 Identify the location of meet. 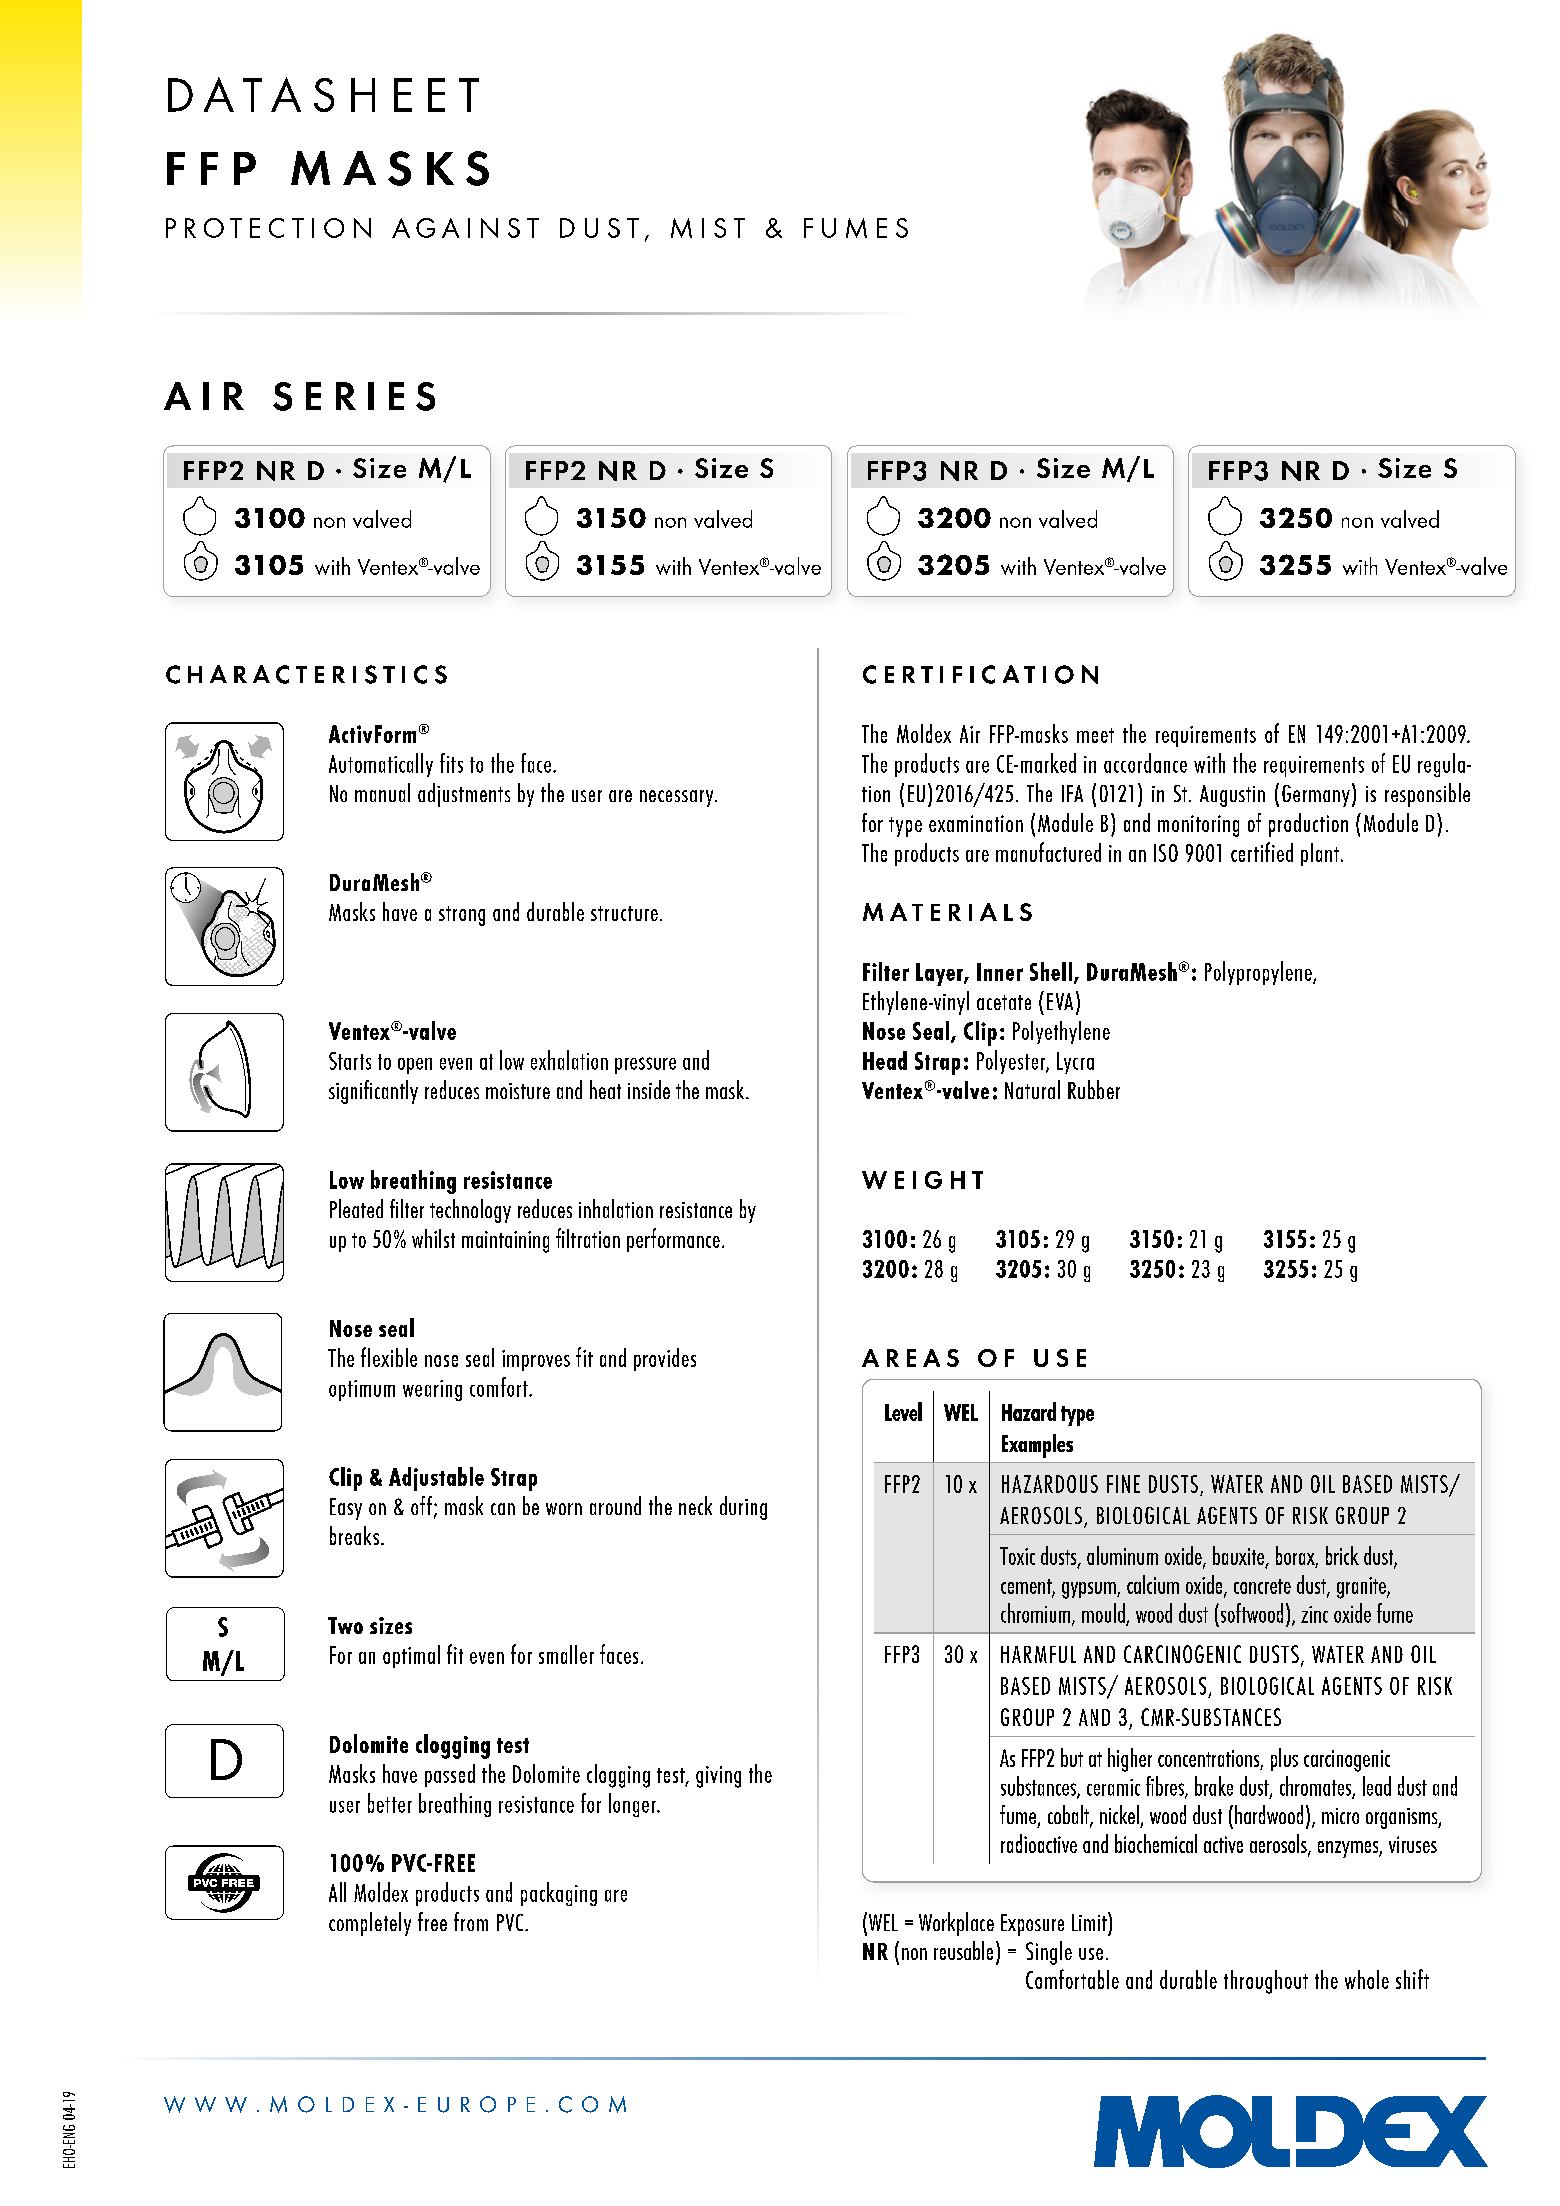
(1095, 735).
